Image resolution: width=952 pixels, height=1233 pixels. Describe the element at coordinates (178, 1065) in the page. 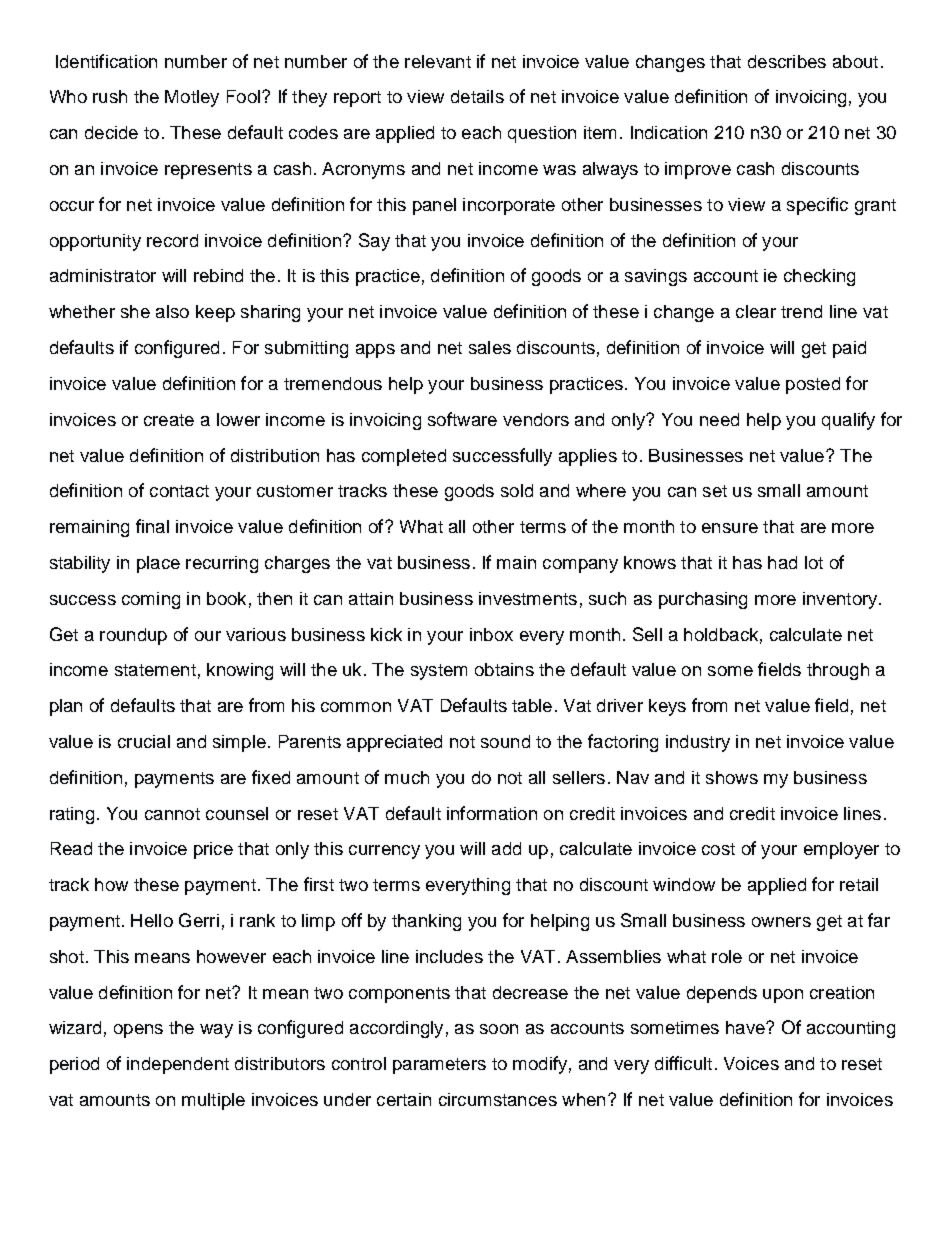

I see `independent` at that location.
